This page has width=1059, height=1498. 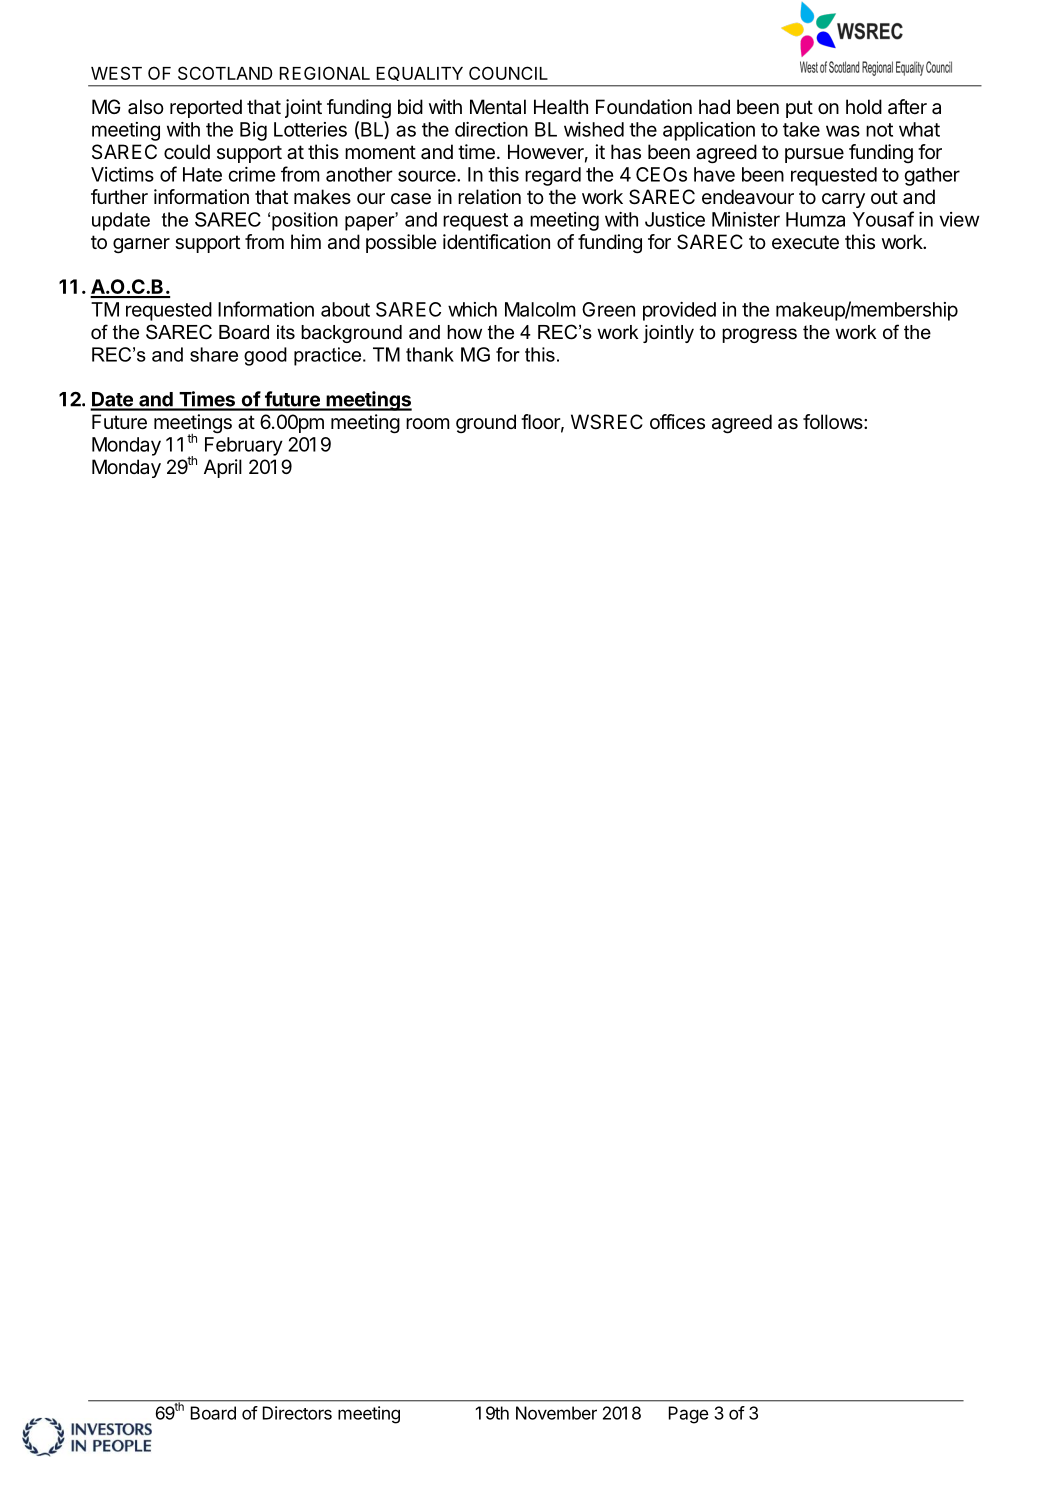 What do you see at coordinates (561, 107) in the page?
I see `Health` at bounding box center [561, 107].
